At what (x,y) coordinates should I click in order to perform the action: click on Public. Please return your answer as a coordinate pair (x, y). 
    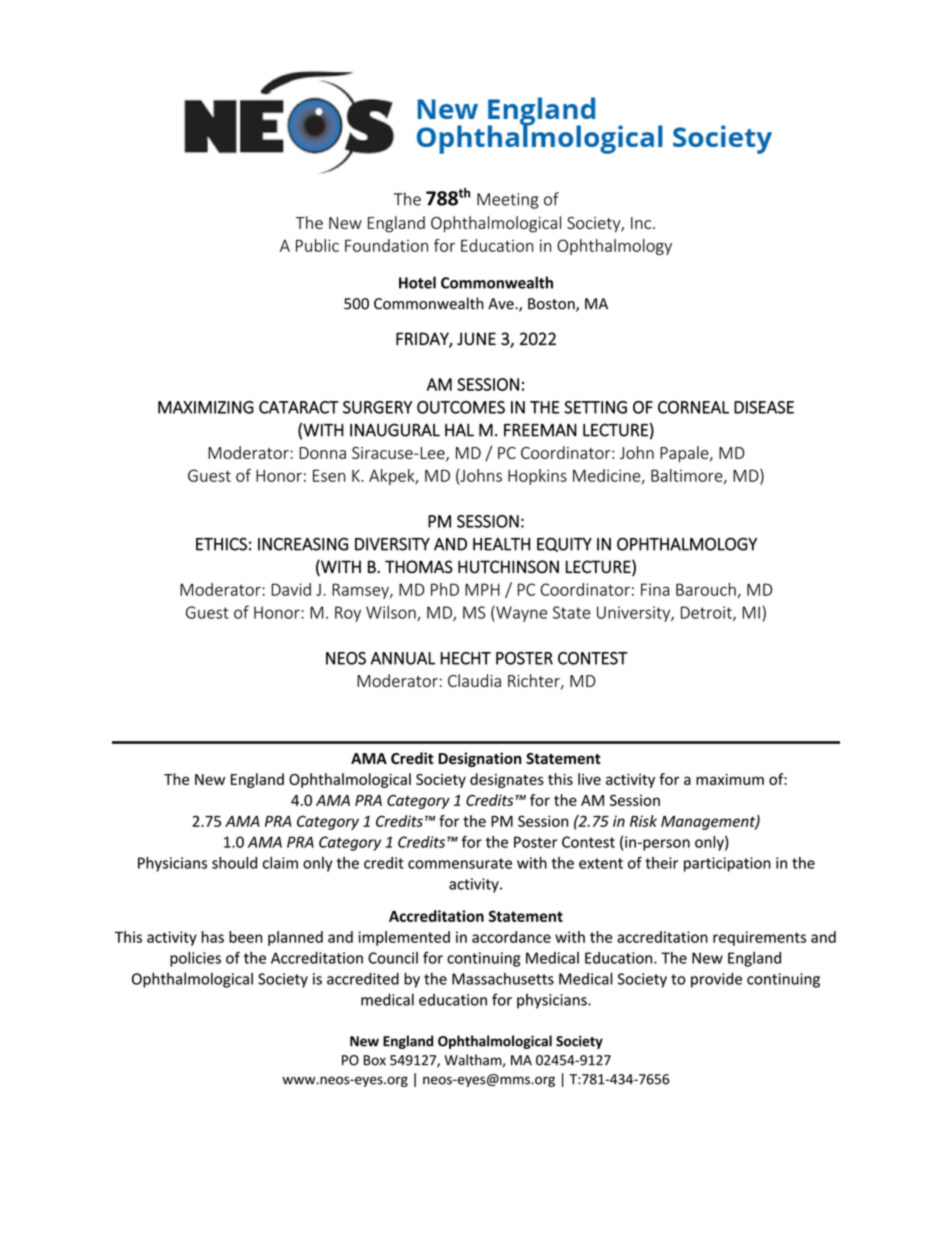
    Looking at the image, I should click on (317, 245).
